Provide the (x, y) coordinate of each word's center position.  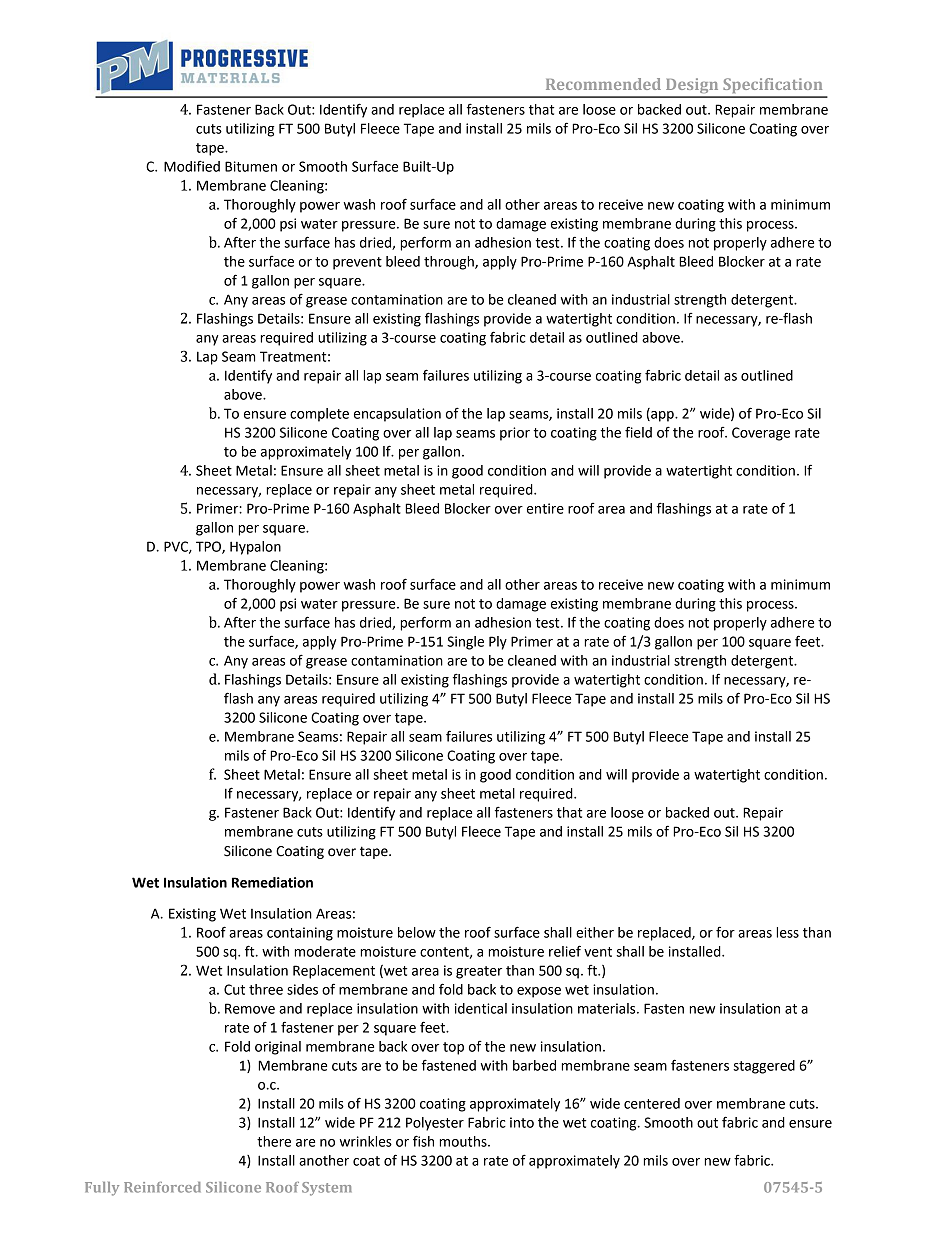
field (638, 432)
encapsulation (397, 415)
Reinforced (162, 1187)
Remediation (272, 882)
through (450, 263)
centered (652, 1103)
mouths (464, 1141)
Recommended (603, 84)
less (788, 932)
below (417, 932)
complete (319, 415)
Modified (192, 166)
